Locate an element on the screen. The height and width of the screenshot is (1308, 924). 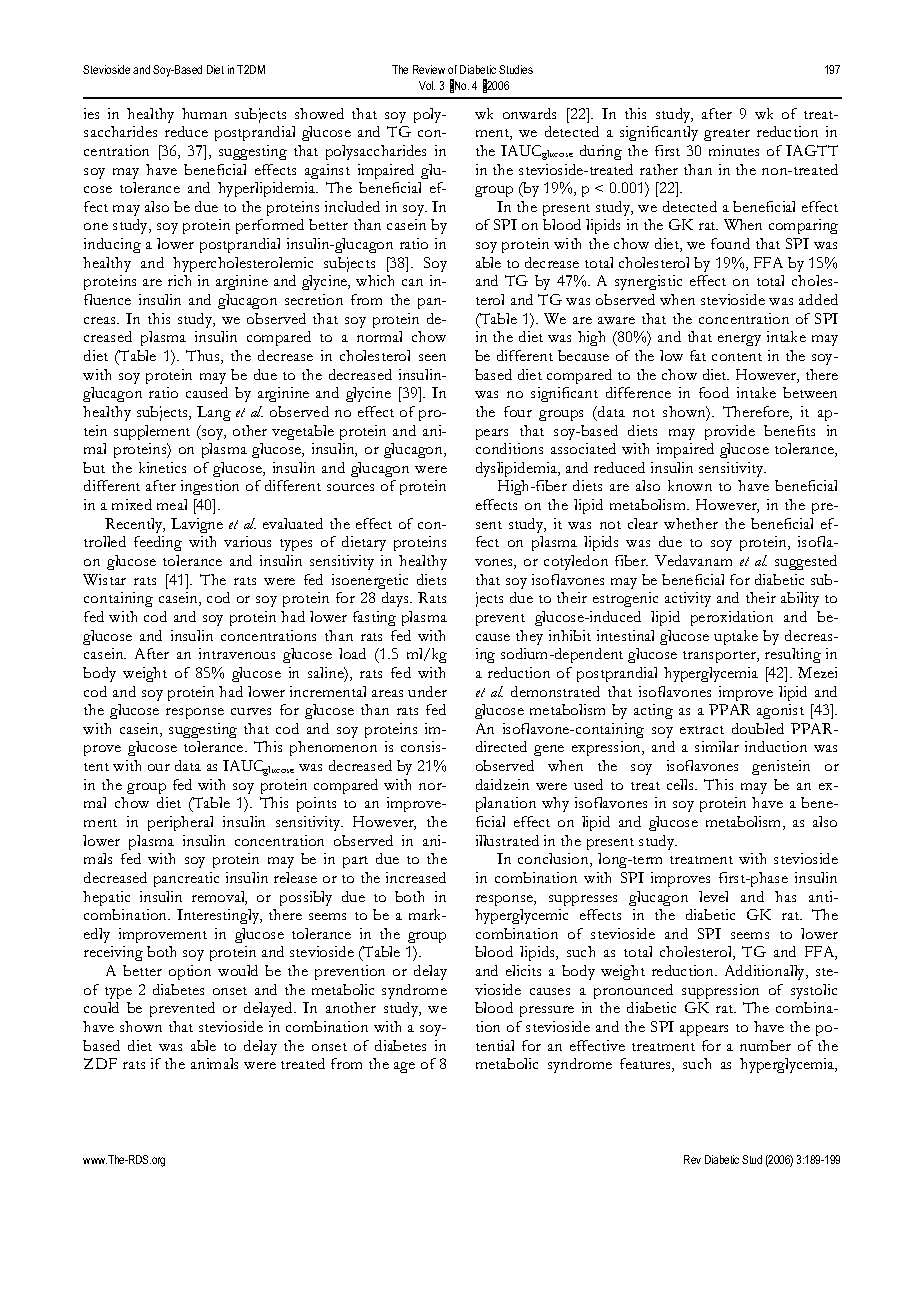
greater is located at coordinates (727, 135).
